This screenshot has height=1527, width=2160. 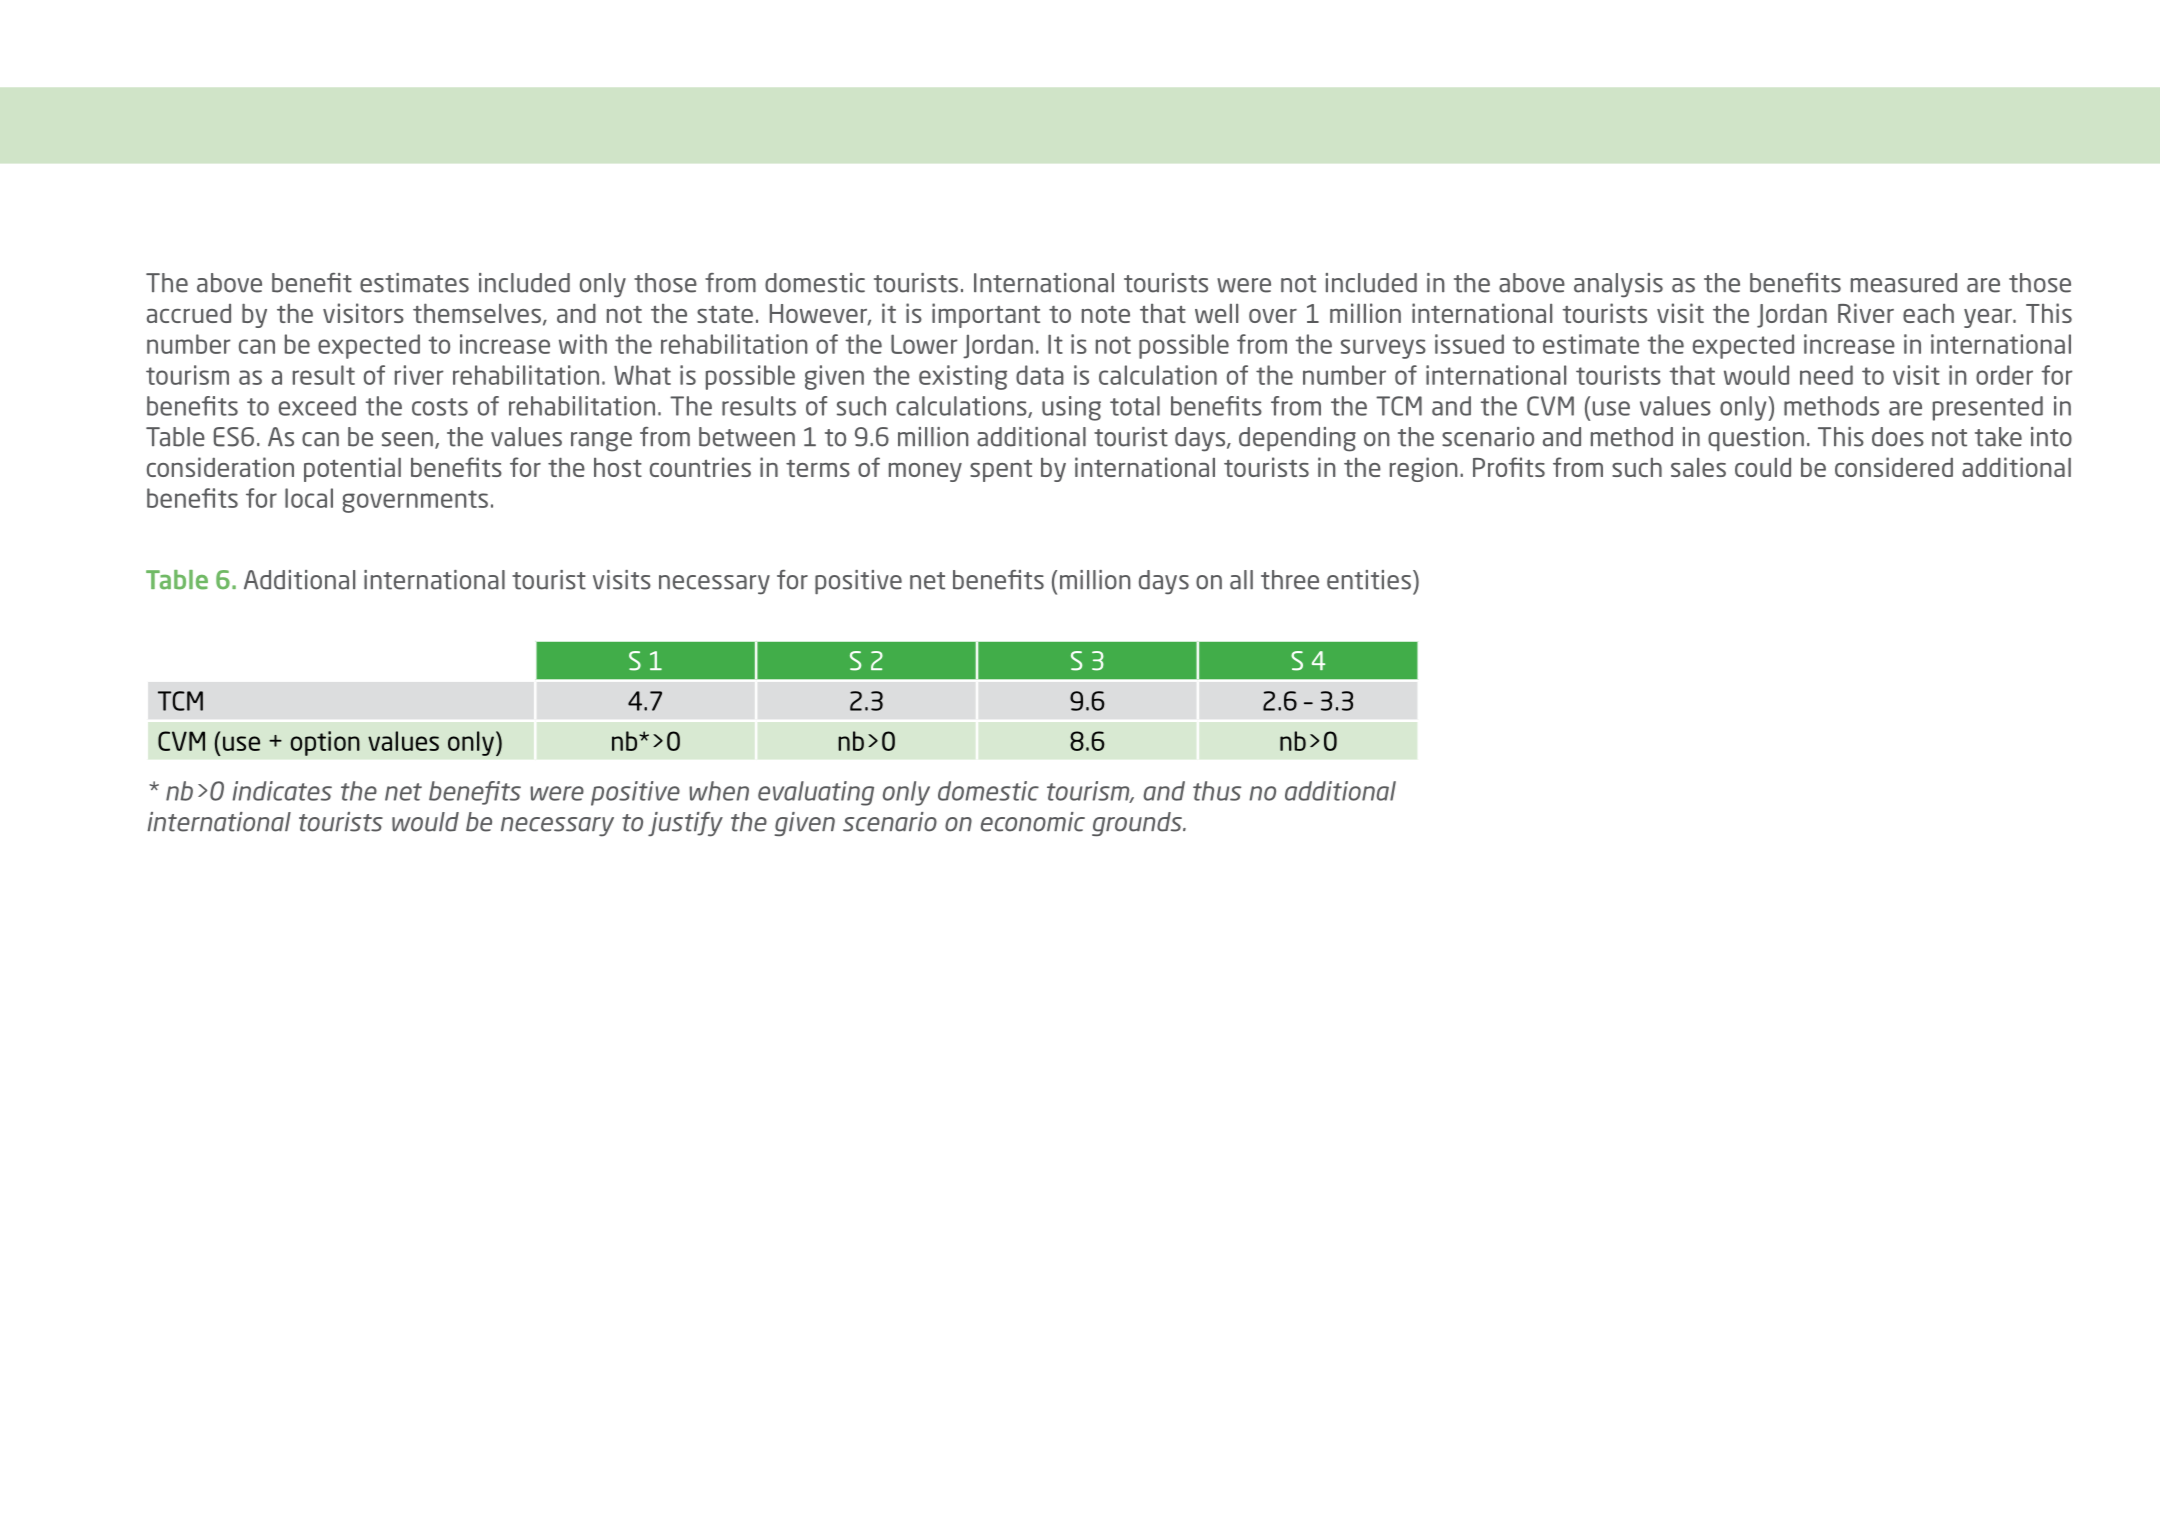 What do you see at coordinates (477, 313) in the screenshot?
I see `themselves` at bounding box center [477, 313].
